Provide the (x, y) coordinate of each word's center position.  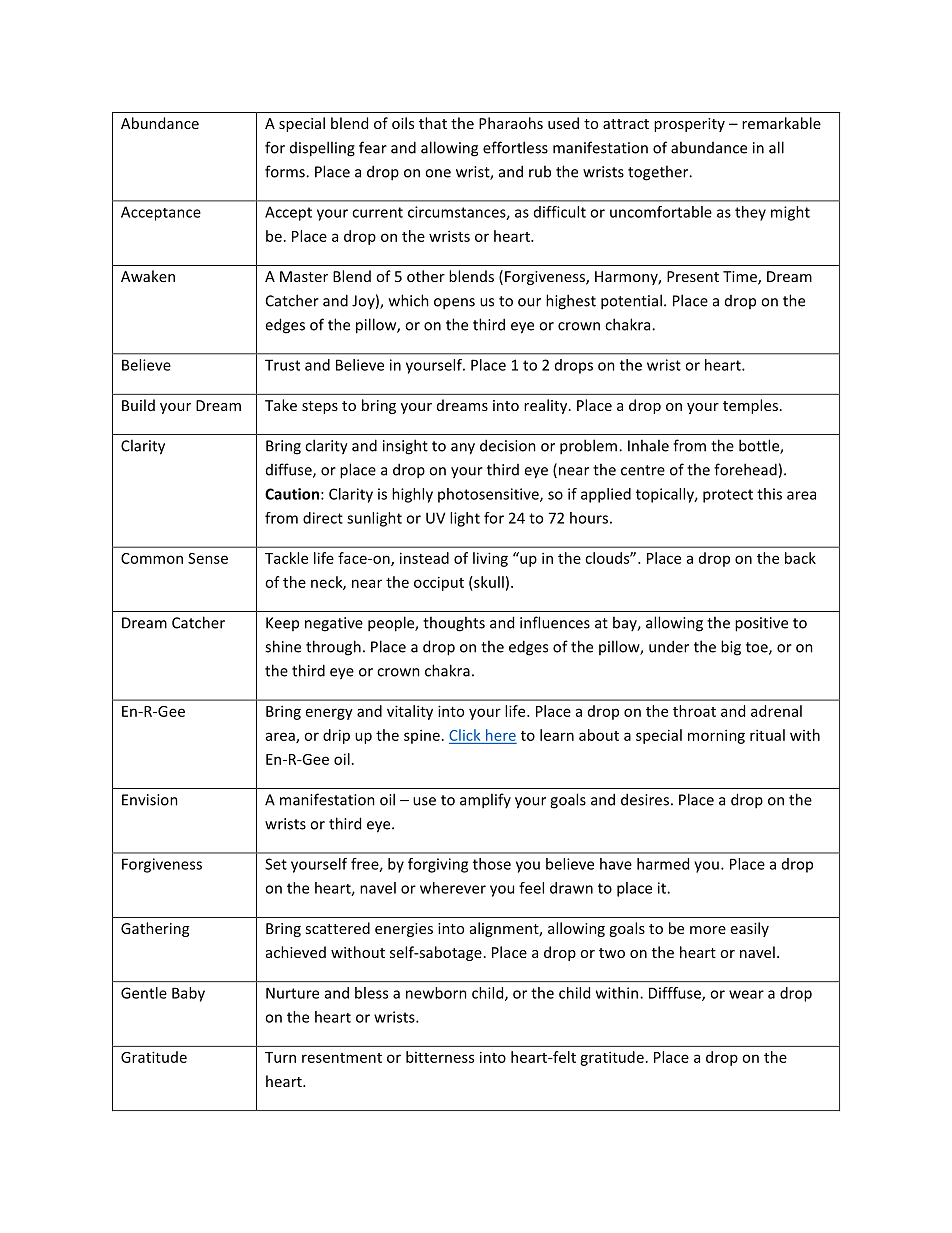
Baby (188, 994)
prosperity (689, 125)
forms (286, 171)
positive (761, 624)
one (438, 173)
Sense (208, 558)
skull (488, 582)
